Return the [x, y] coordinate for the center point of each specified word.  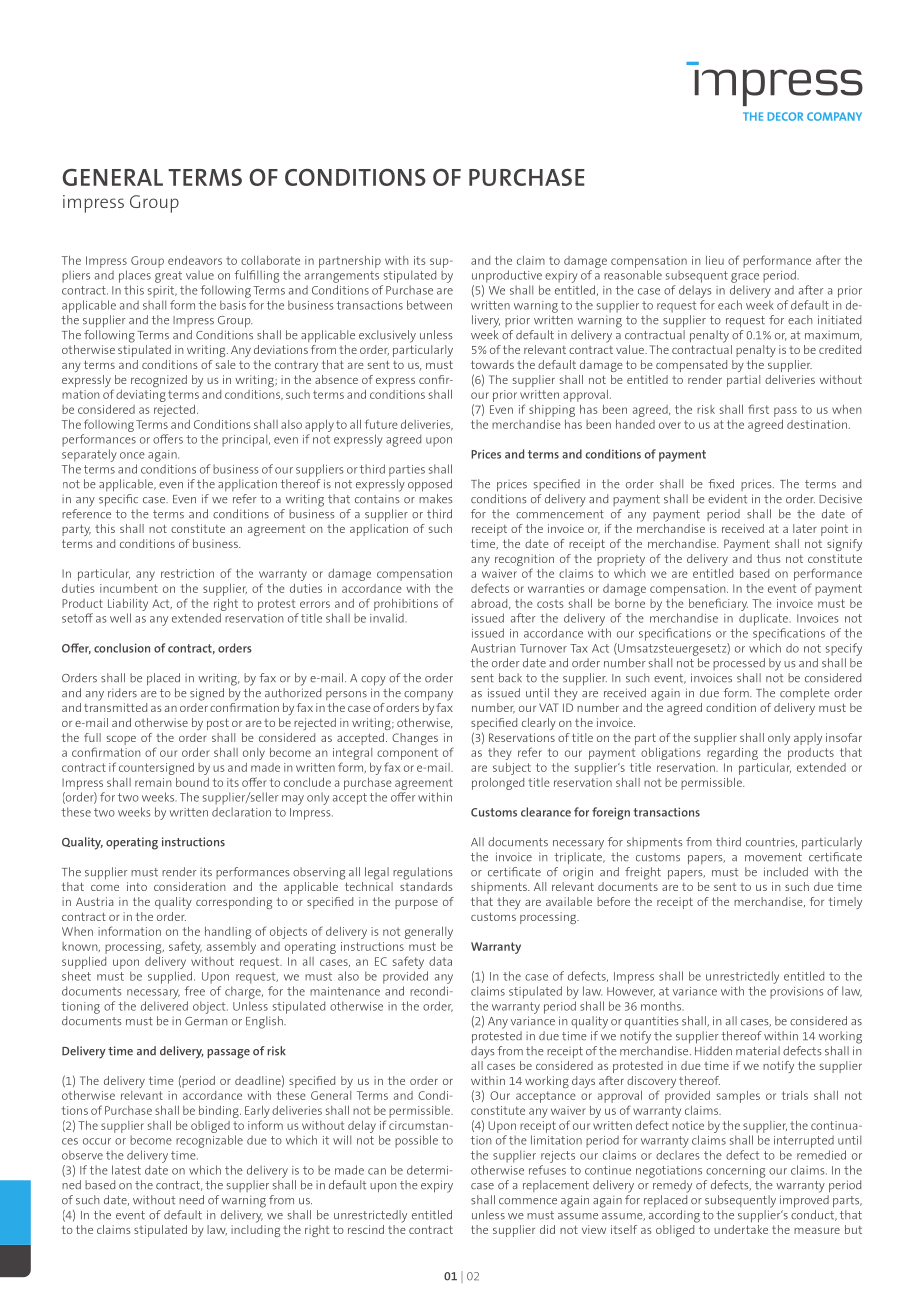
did [547, 1229]
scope [121, 740]
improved [804, 1201]
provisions [797, 993]
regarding [732, 754]
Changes [415, 739]
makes [436, 499]
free [194, 991]
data [440, 961]
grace [745, 278]
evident [727, 499]
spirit [162, 292]
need [191, 1200]
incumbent [129, 588]
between [429, 305]
